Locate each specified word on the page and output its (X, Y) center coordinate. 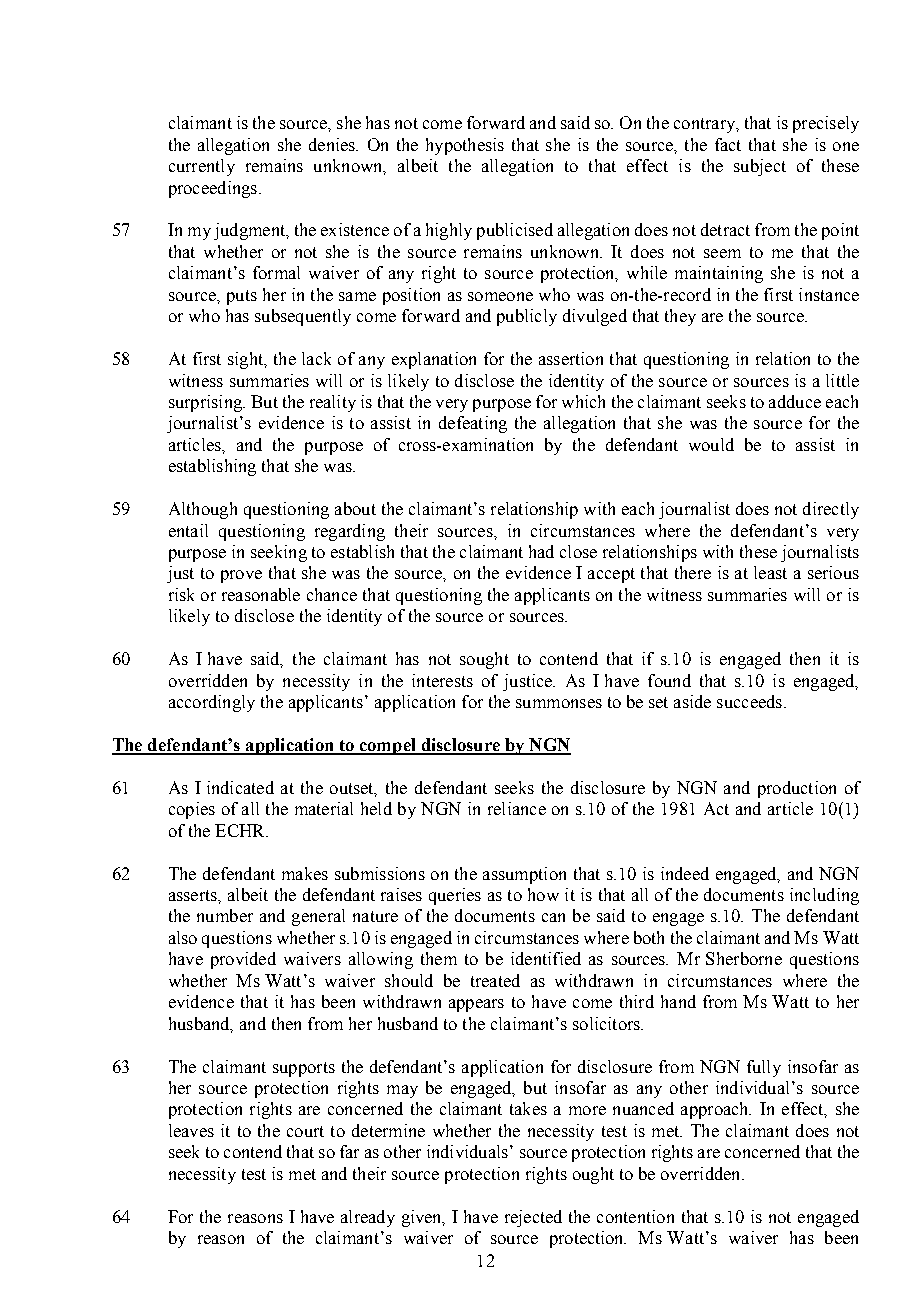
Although (203, 510)
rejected (533, 1218)
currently (202, 167)
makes (305, 873)
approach (716, 1110)
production (797, 789)
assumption (524, 875)
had (541, 551)
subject (760, 167)
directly (831, 510)
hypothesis (465, 146)
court (305, 1131)
